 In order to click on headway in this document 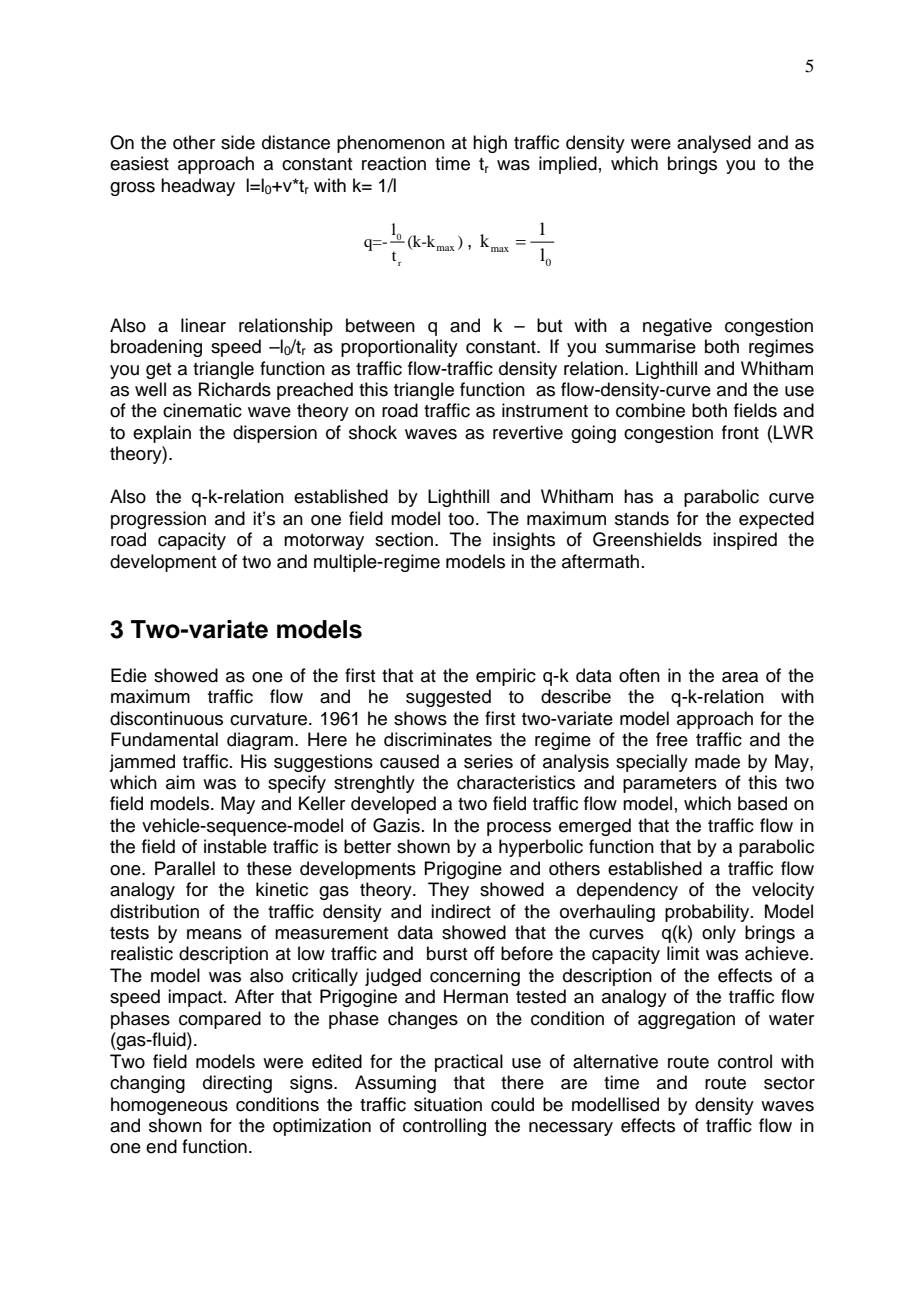, I will do `click(198, 187)`.
